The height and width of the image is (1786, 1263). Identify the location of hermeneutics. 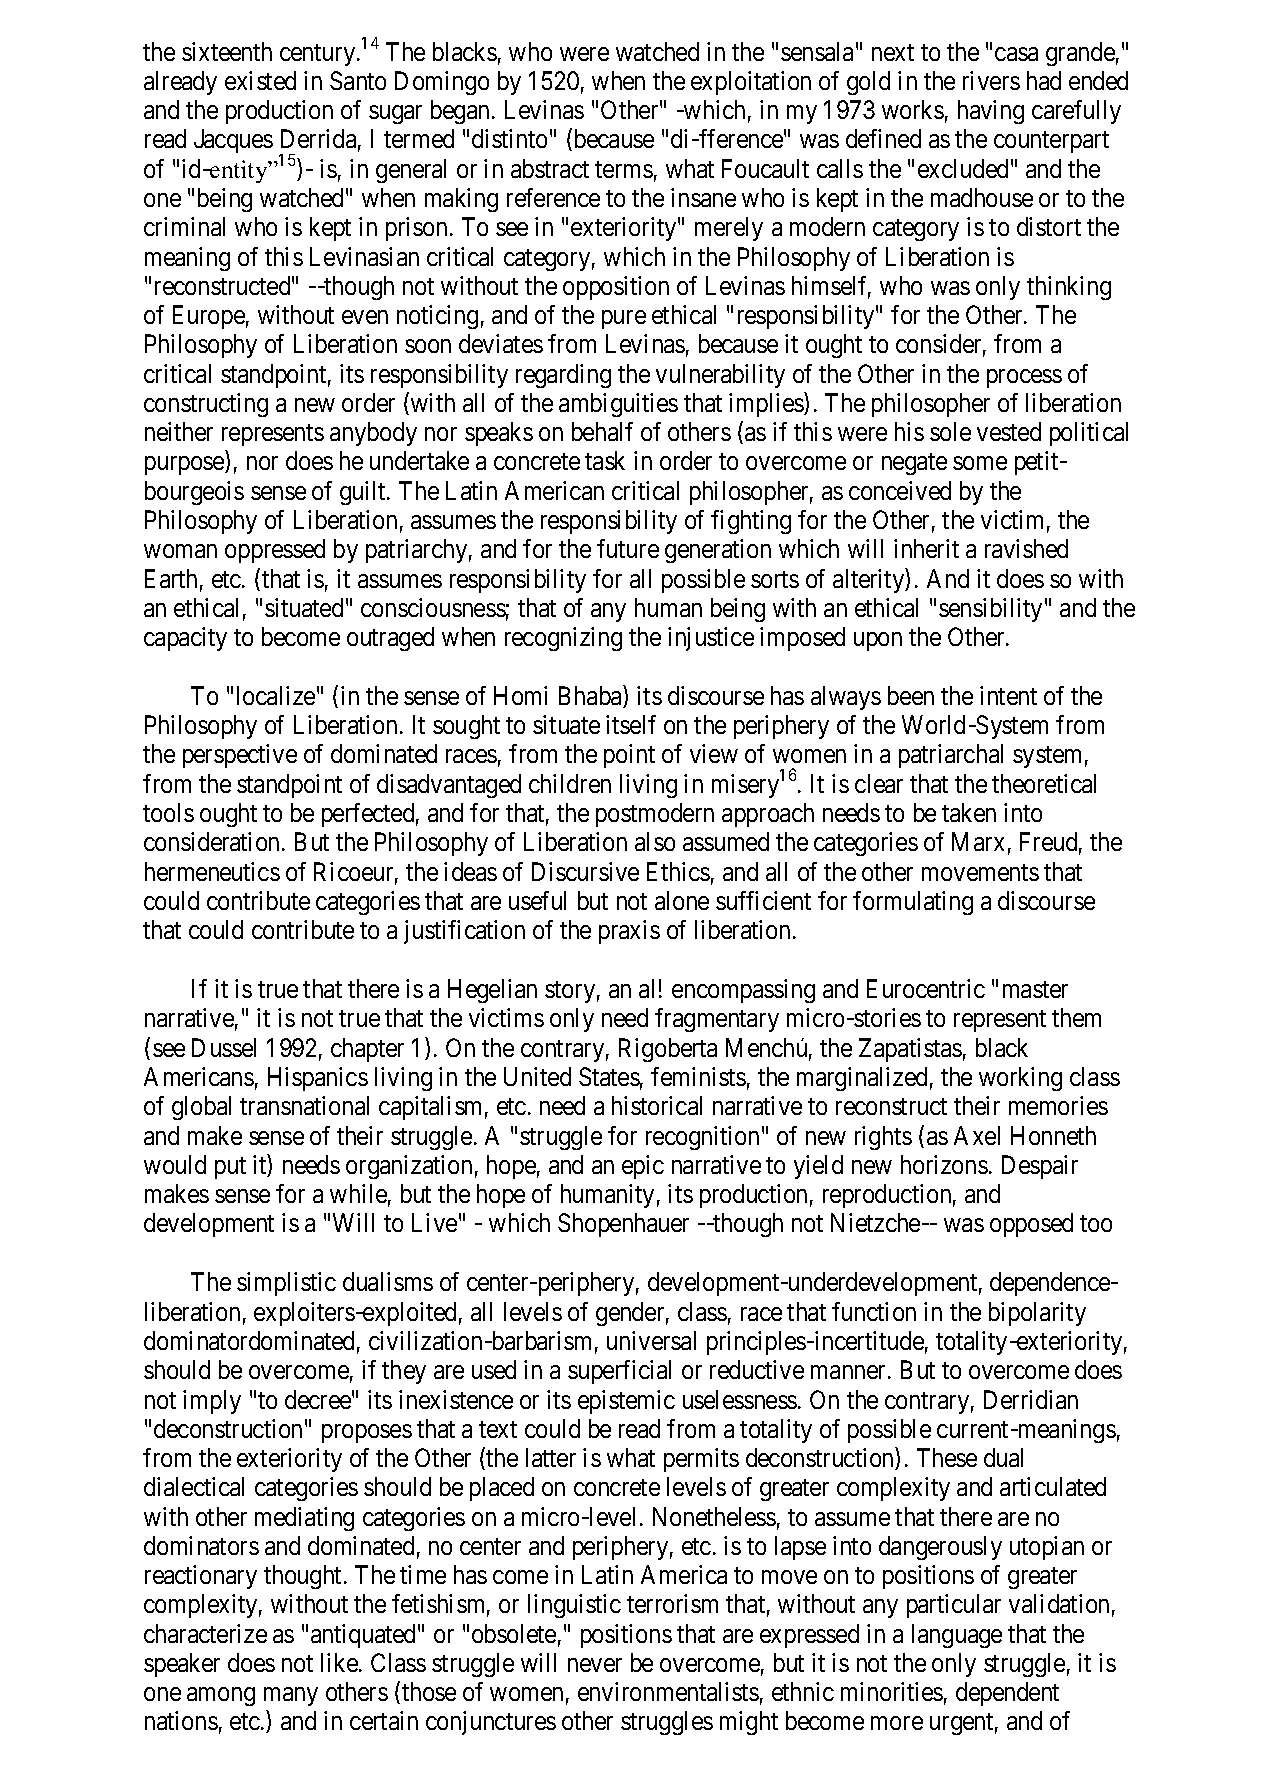
(212, 871).
